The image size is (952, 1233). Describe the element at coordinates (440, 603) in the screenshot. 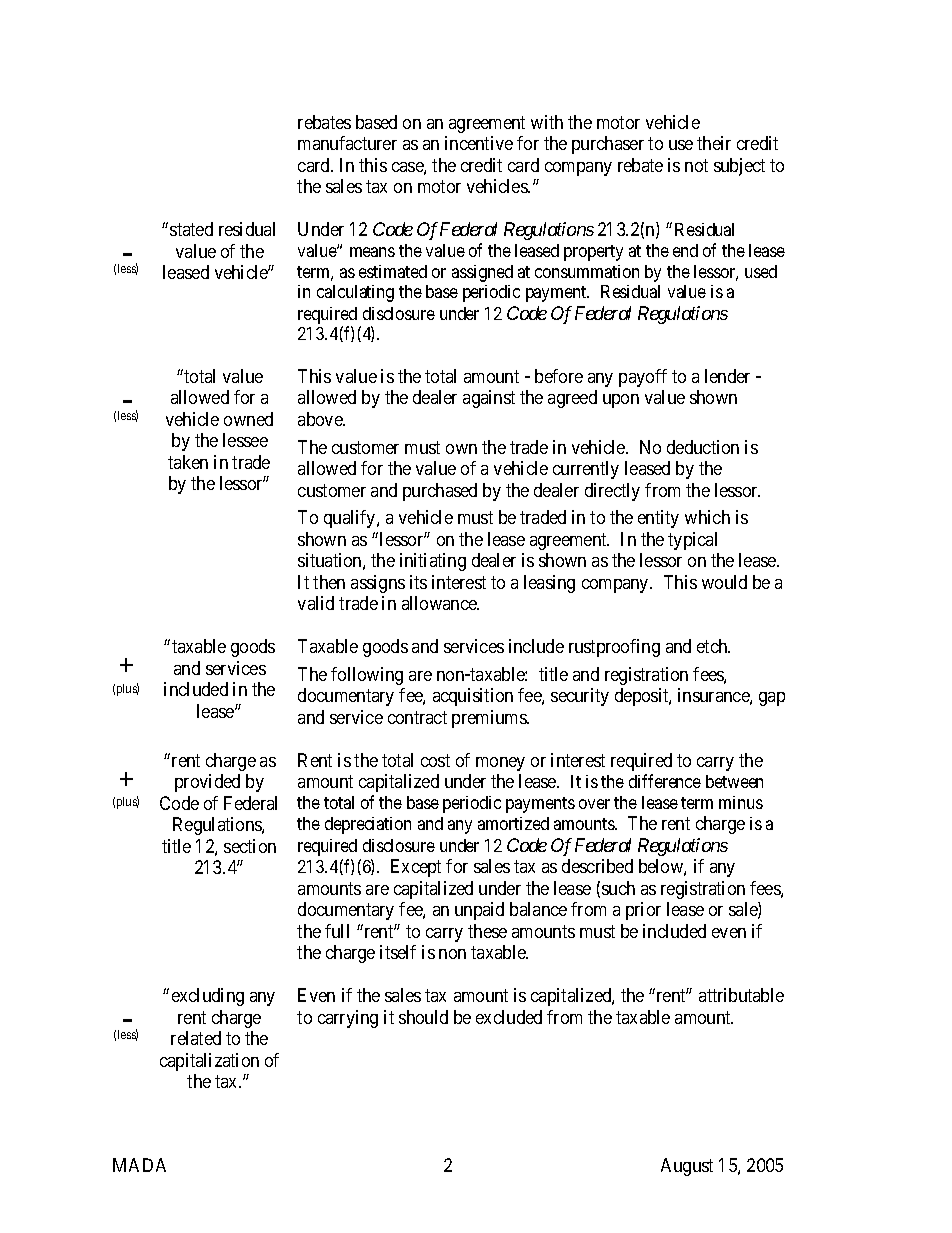

I see `allowance` at that location.
